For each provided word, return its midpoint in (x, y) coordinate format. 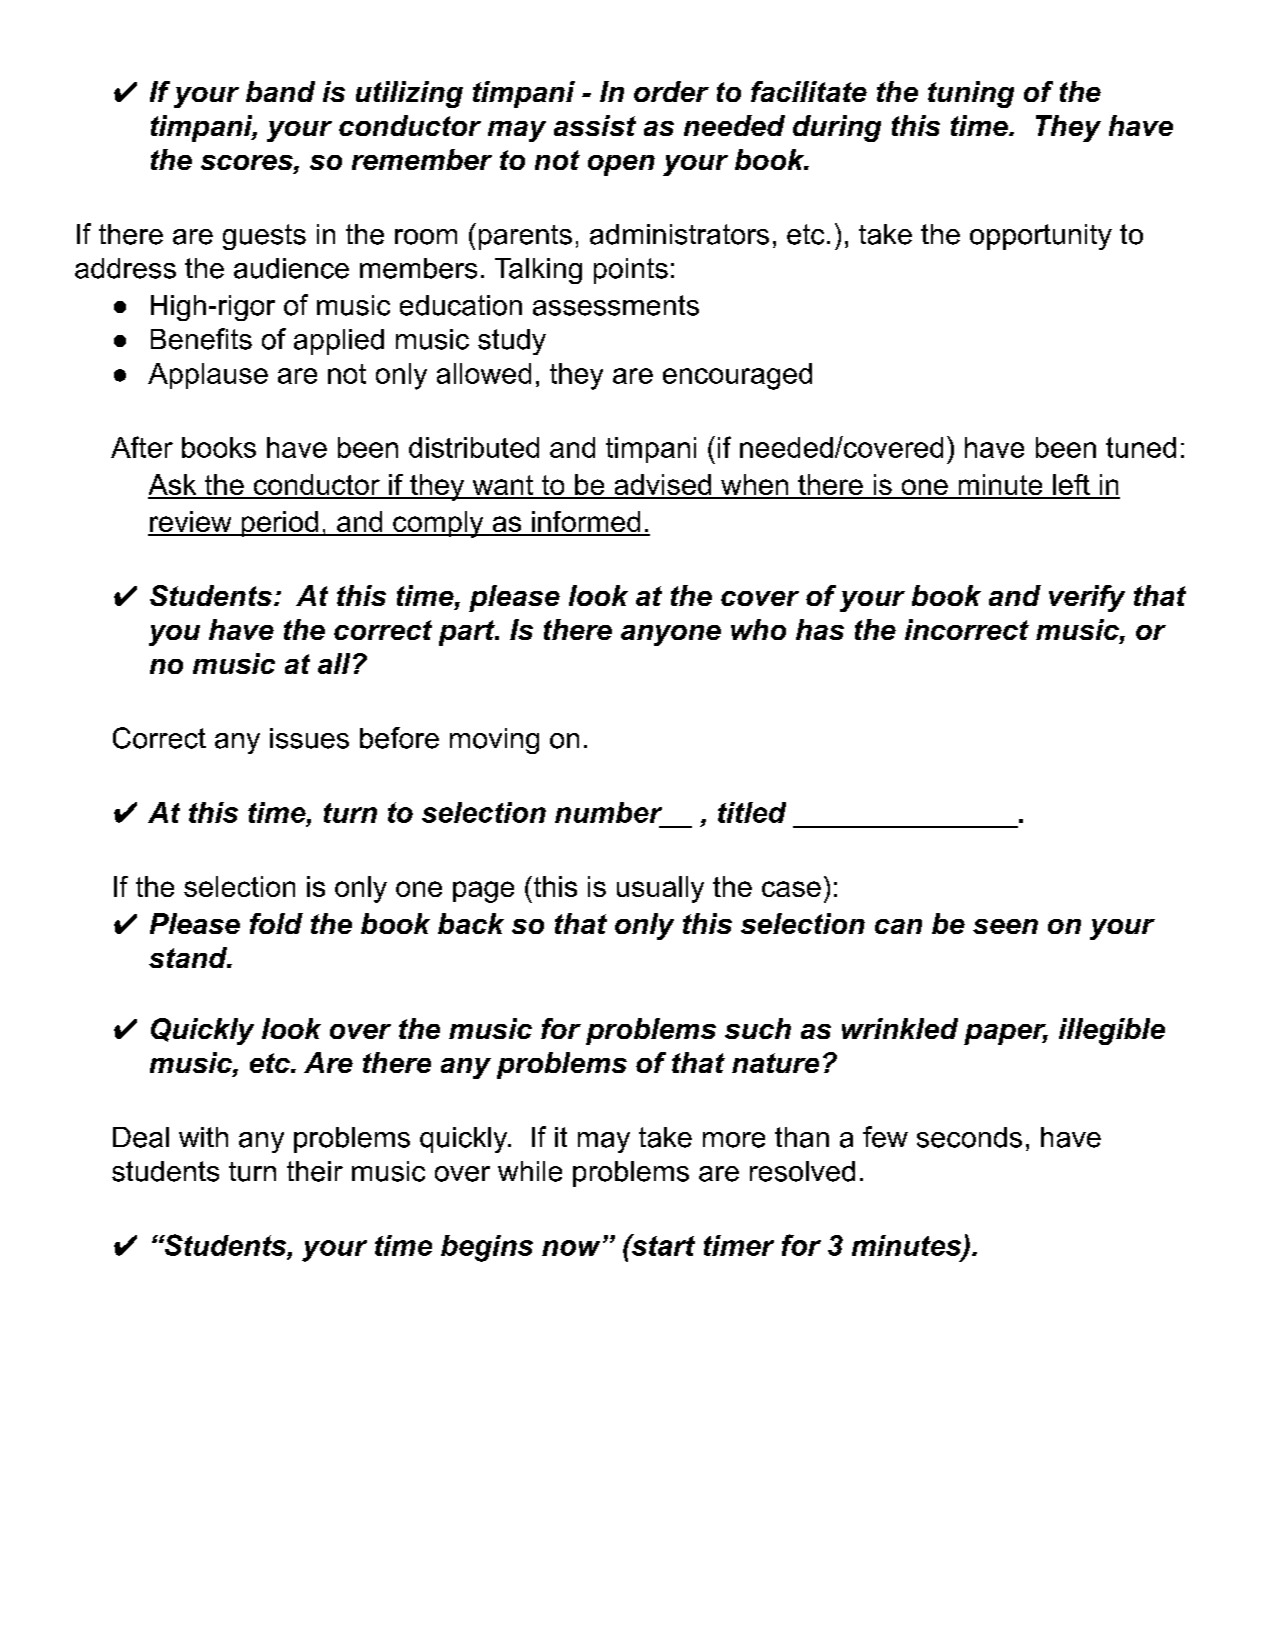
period (279, 524)
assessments (616, 305)
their (315, 1171)
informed (586, 523)
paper (1006, 1034)
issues (309, 738)
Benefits (201, 339)
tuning (971, 94)
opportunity (1041, 237)
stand (189, 957)
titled (752, 812)
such (758, 1028)
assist (595, 125)
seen (1005, 926)
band (280, 91)
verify (1087, 598)
